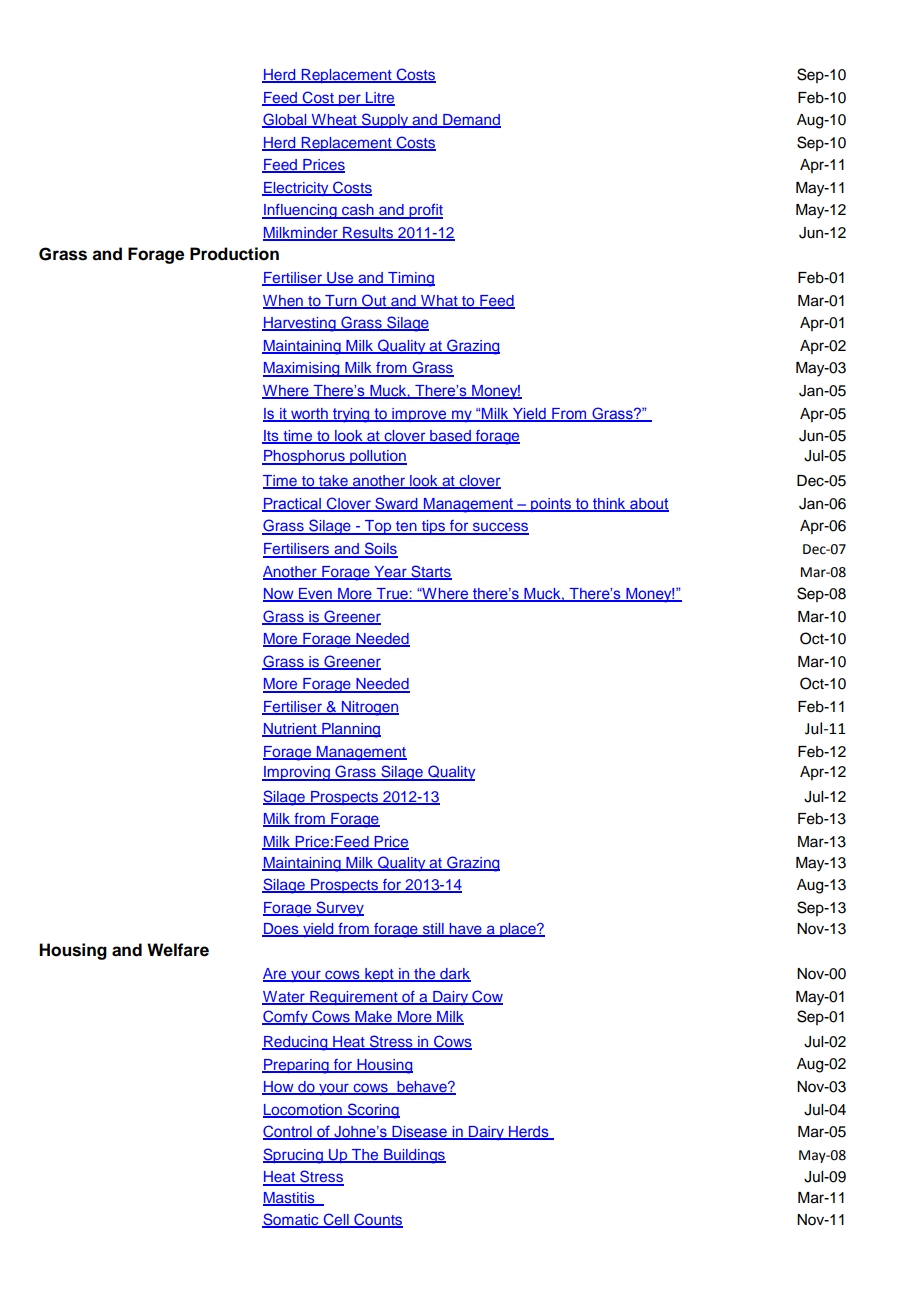 The width and height of the document is (924, 1308). Describe the element at coordinates (454, 975) in the document. I see `dark` at that location.
